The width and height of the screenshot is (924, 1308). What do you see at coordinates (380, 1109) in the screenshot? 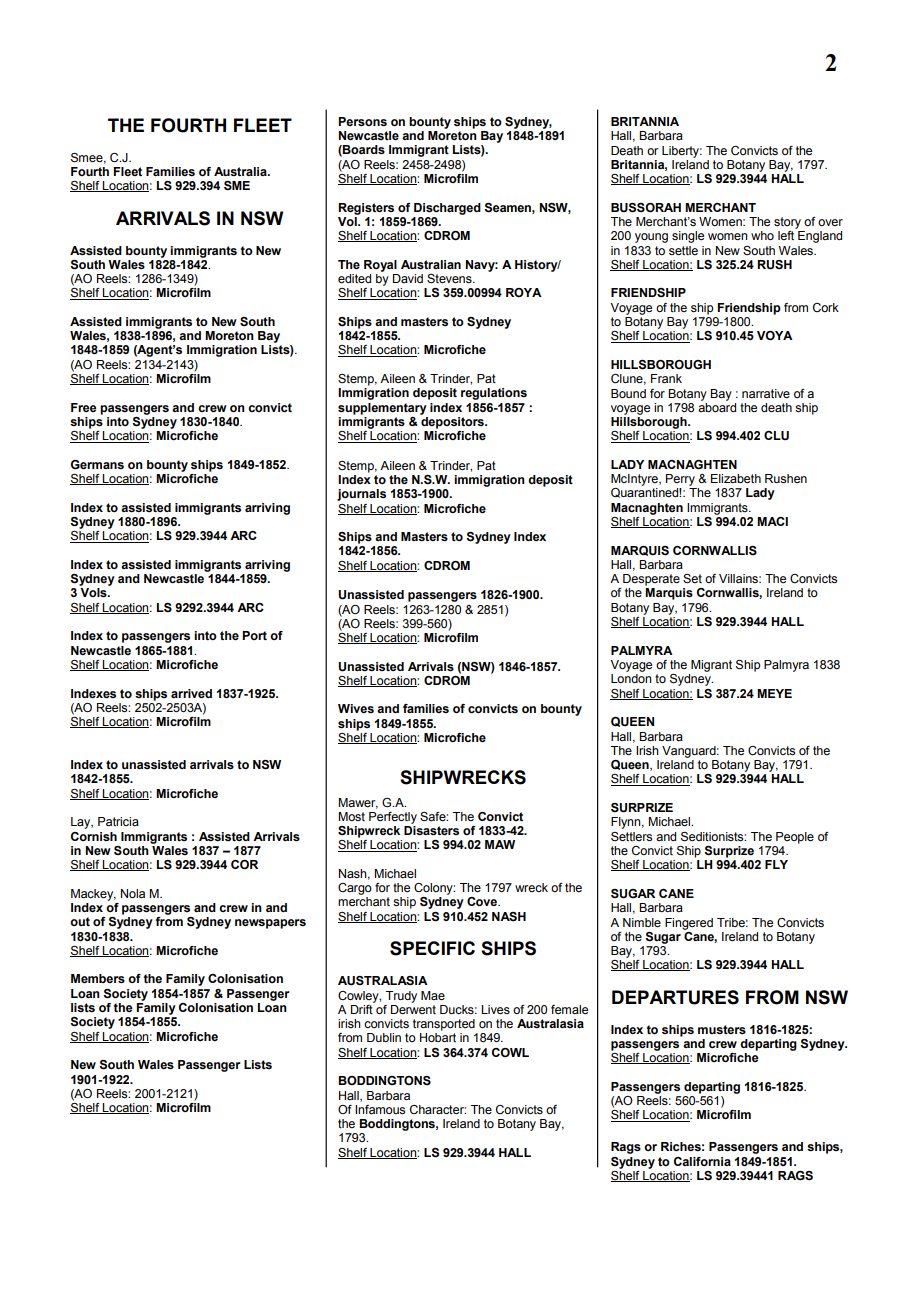
I see `Infamous` at bounding box center [380, 1109].
